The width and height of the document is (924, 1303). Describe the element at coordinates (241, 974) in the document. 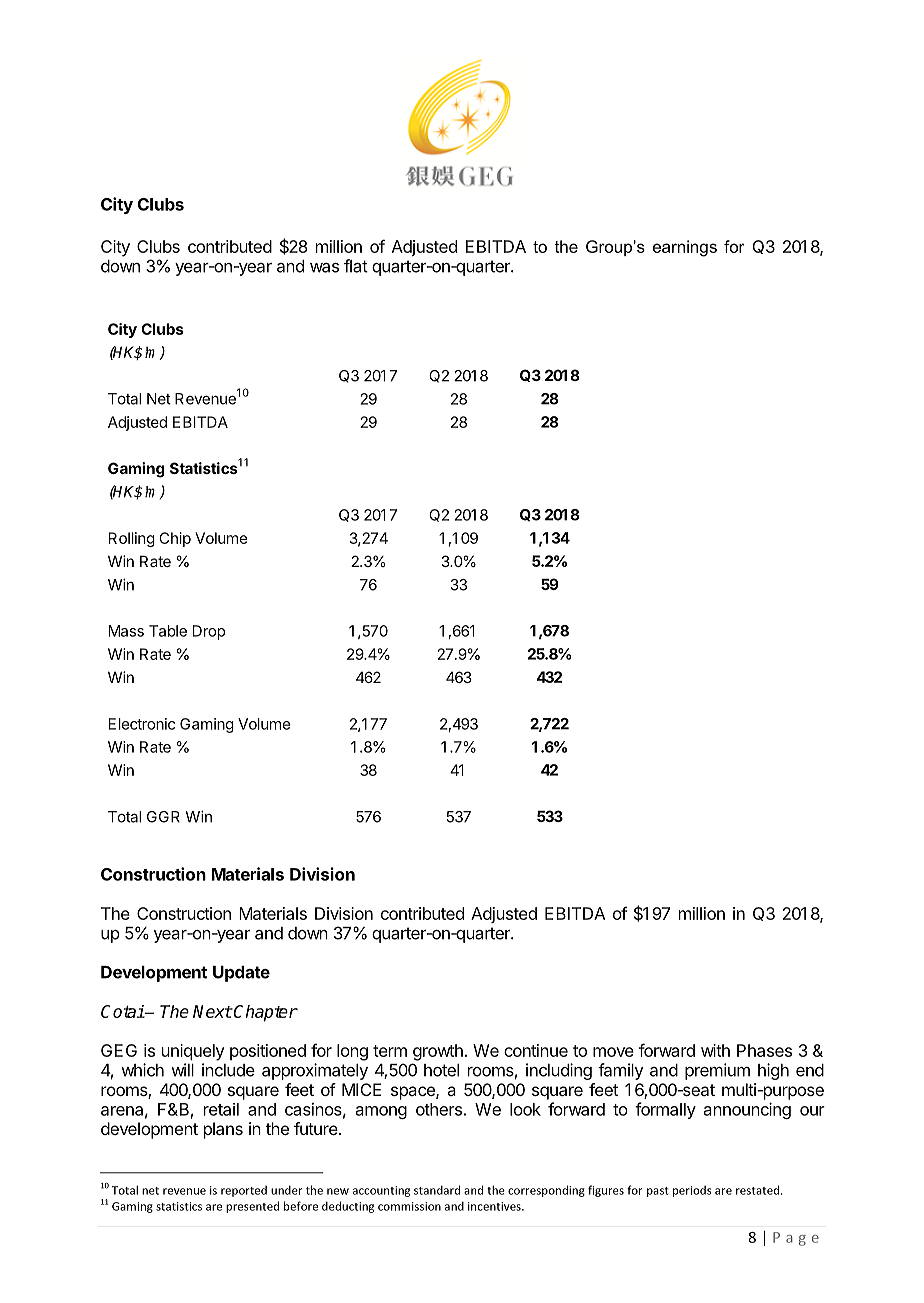

I see `Update` at that location.
